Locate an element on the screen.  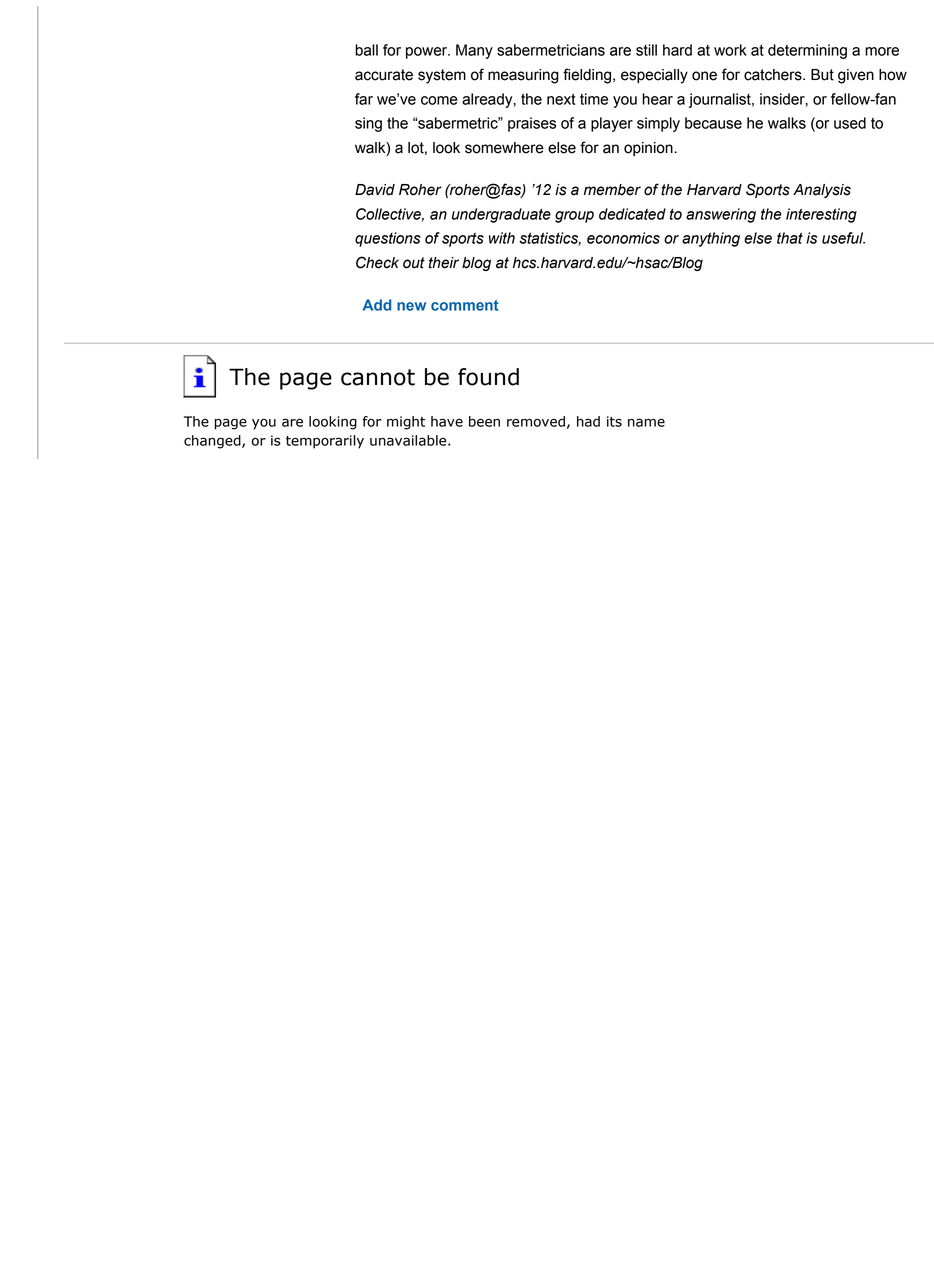
questions is located at coordinates (388, 239).
